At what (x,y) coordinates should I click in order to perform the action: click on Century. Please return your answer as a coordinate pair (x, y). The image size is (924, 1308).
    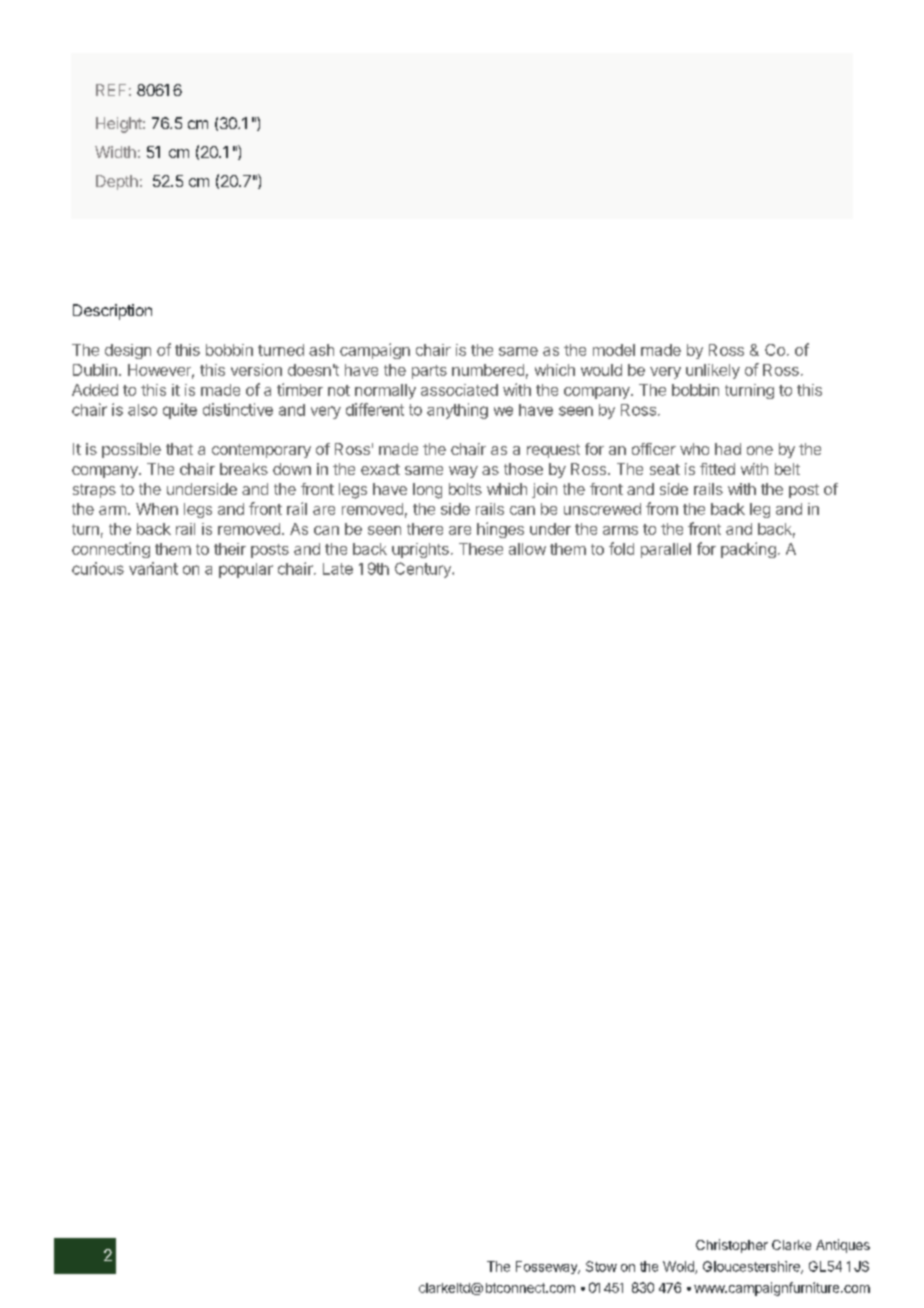
    Looking at the image, I should click on (424, 570).
